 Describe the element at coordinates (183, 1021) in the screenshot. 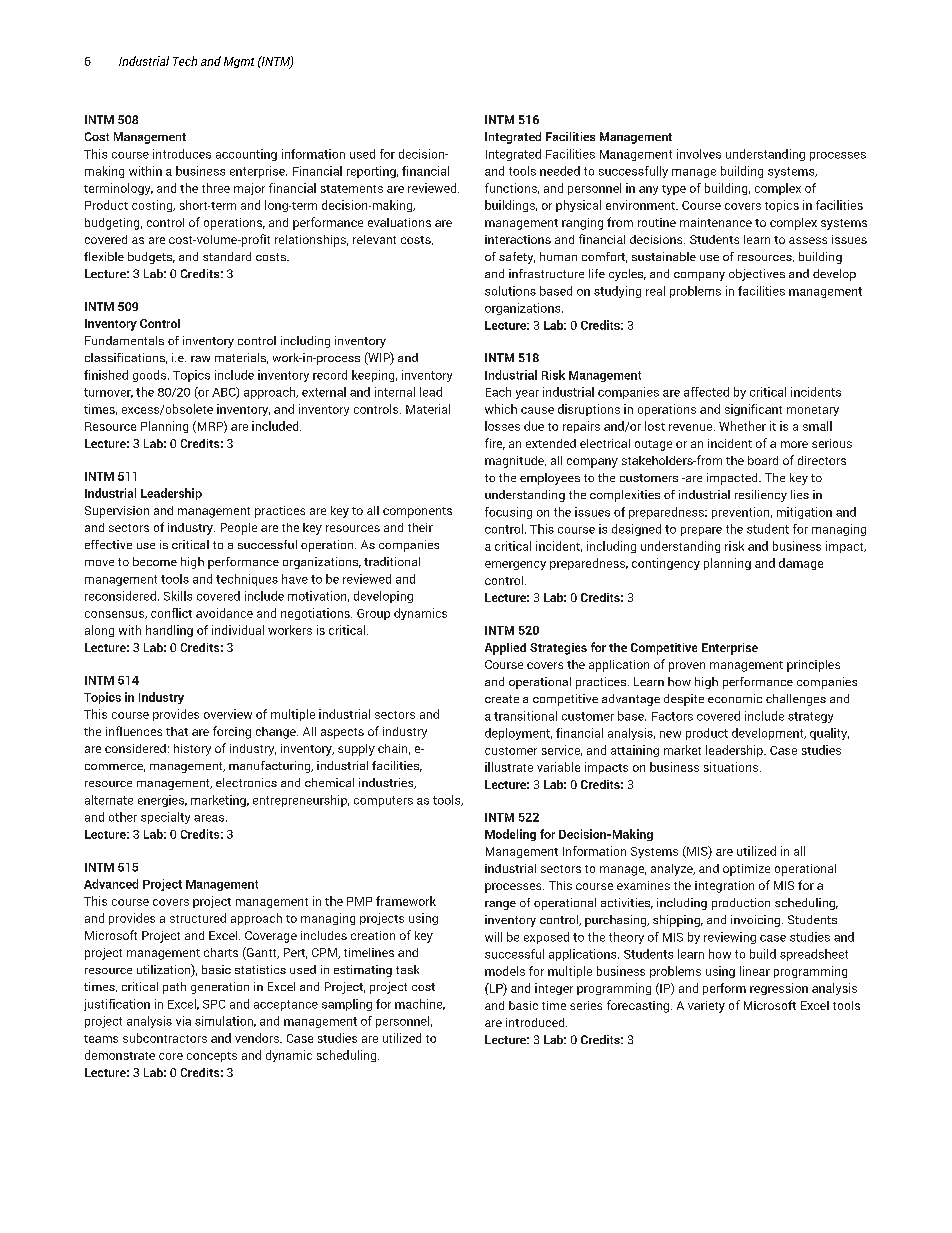

I see `via` at that location.
